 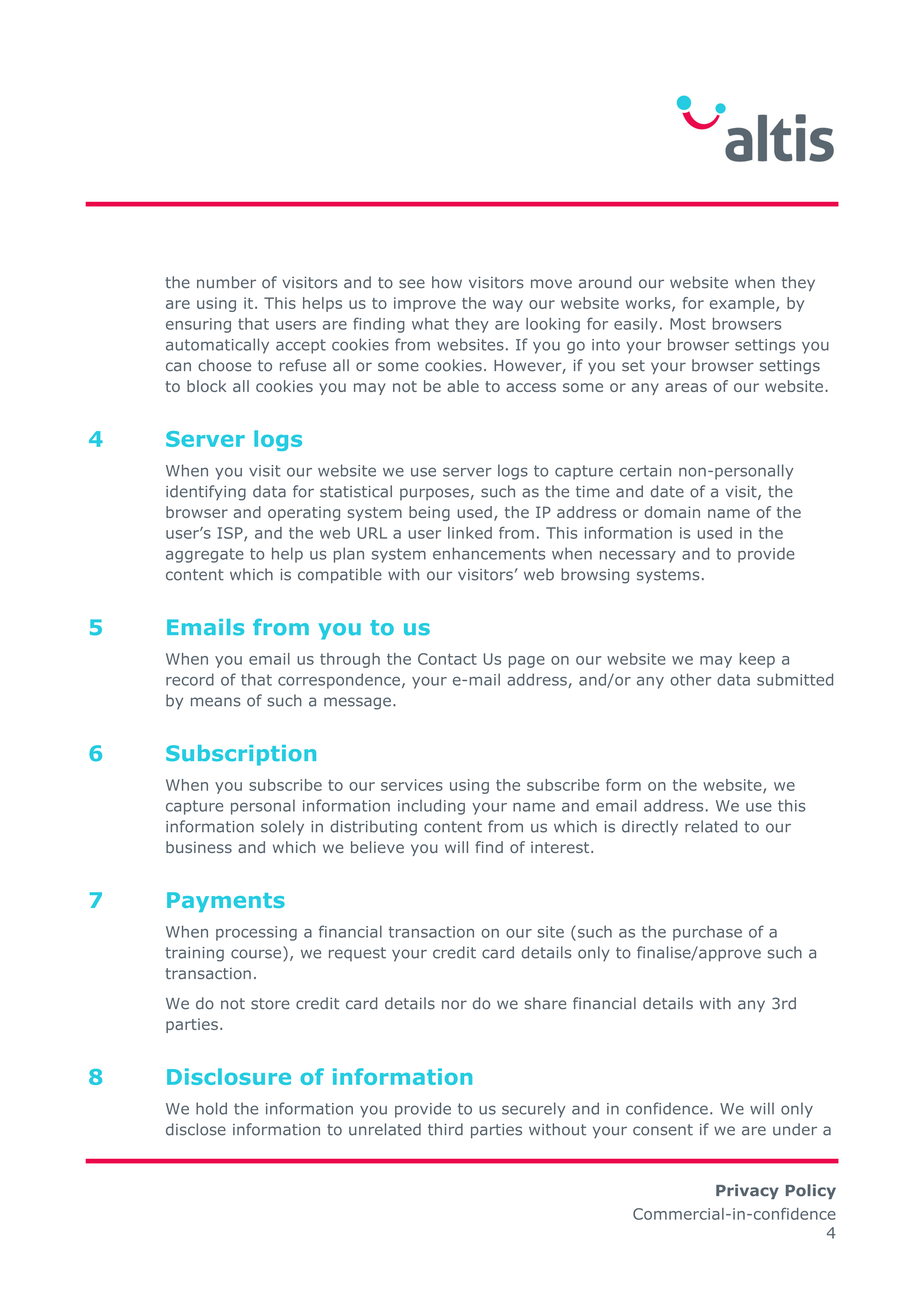 I want to click on ISP, so click(x=231, y=534).
